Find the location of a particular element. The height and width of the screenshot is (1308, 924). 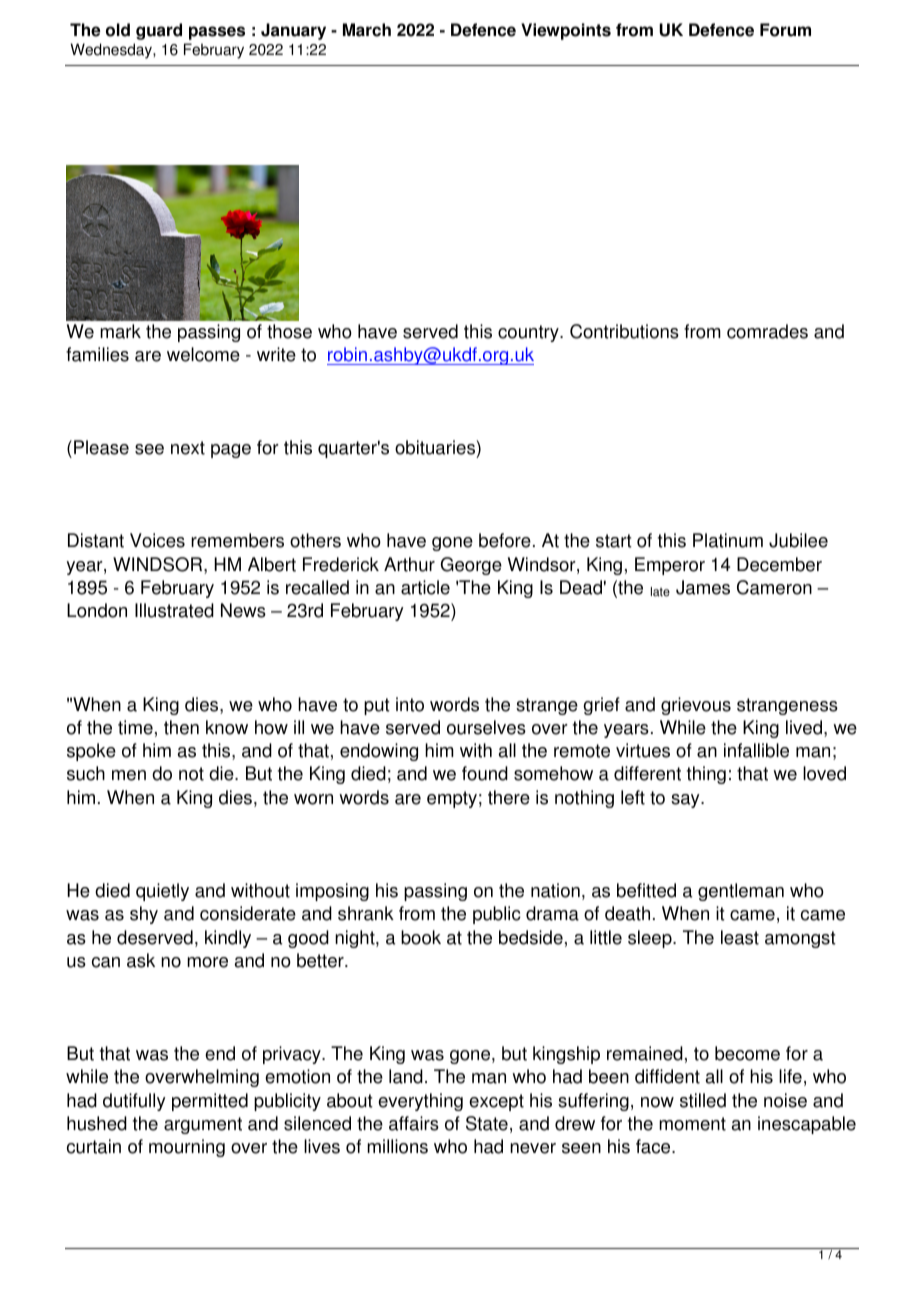

State is located at coordinates (487, 1123).
